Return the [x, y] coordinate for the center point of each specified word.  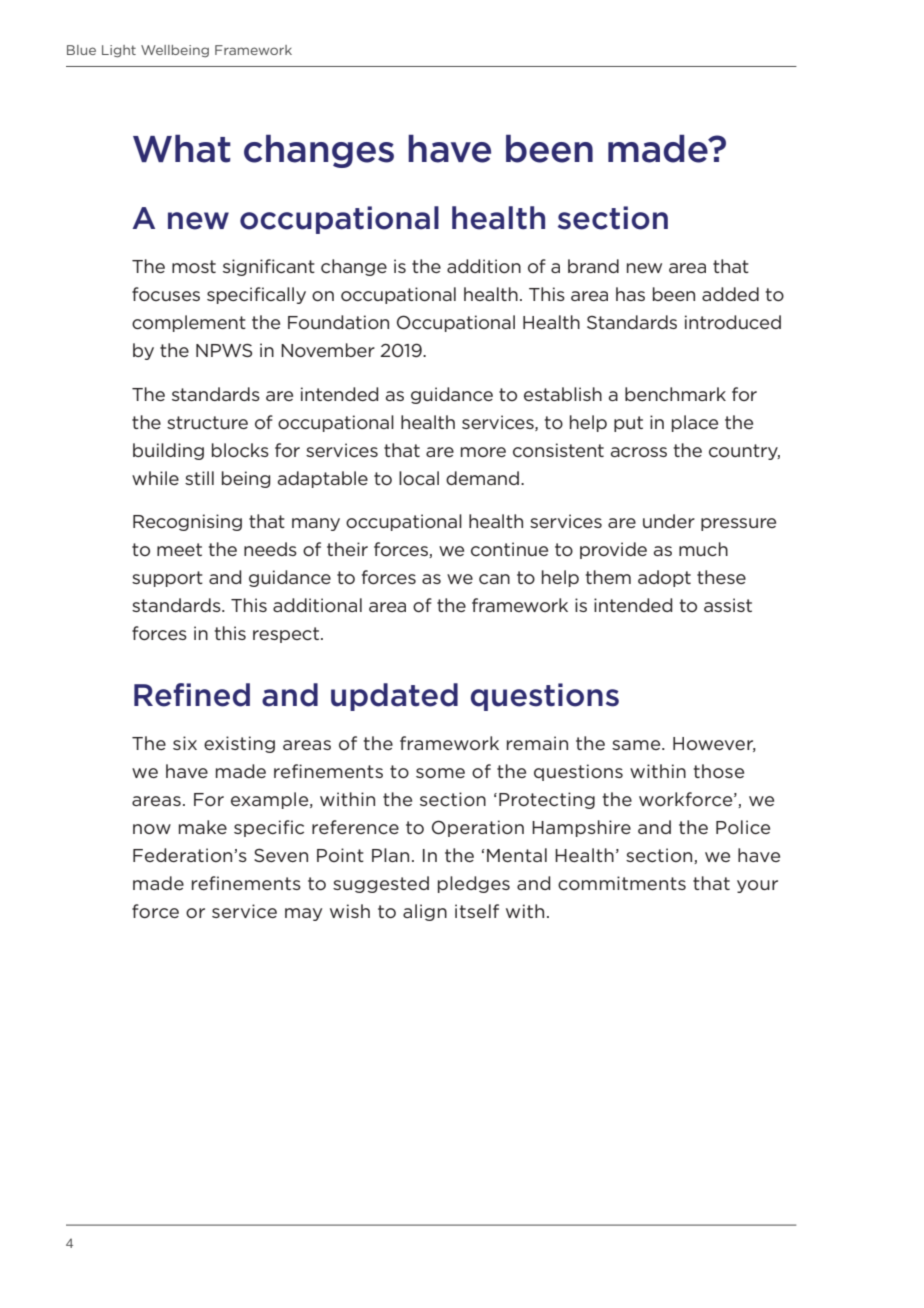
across [639, 452]
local [419, 478]
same [637, 745]
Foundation [338, 322]
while [155, 478]
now [152, 829]
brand [593, 266]
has [630, 294]
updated [394, 697]
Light [119, 51]
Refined [192, 695]
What [182, 149]
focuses [166, 294]
